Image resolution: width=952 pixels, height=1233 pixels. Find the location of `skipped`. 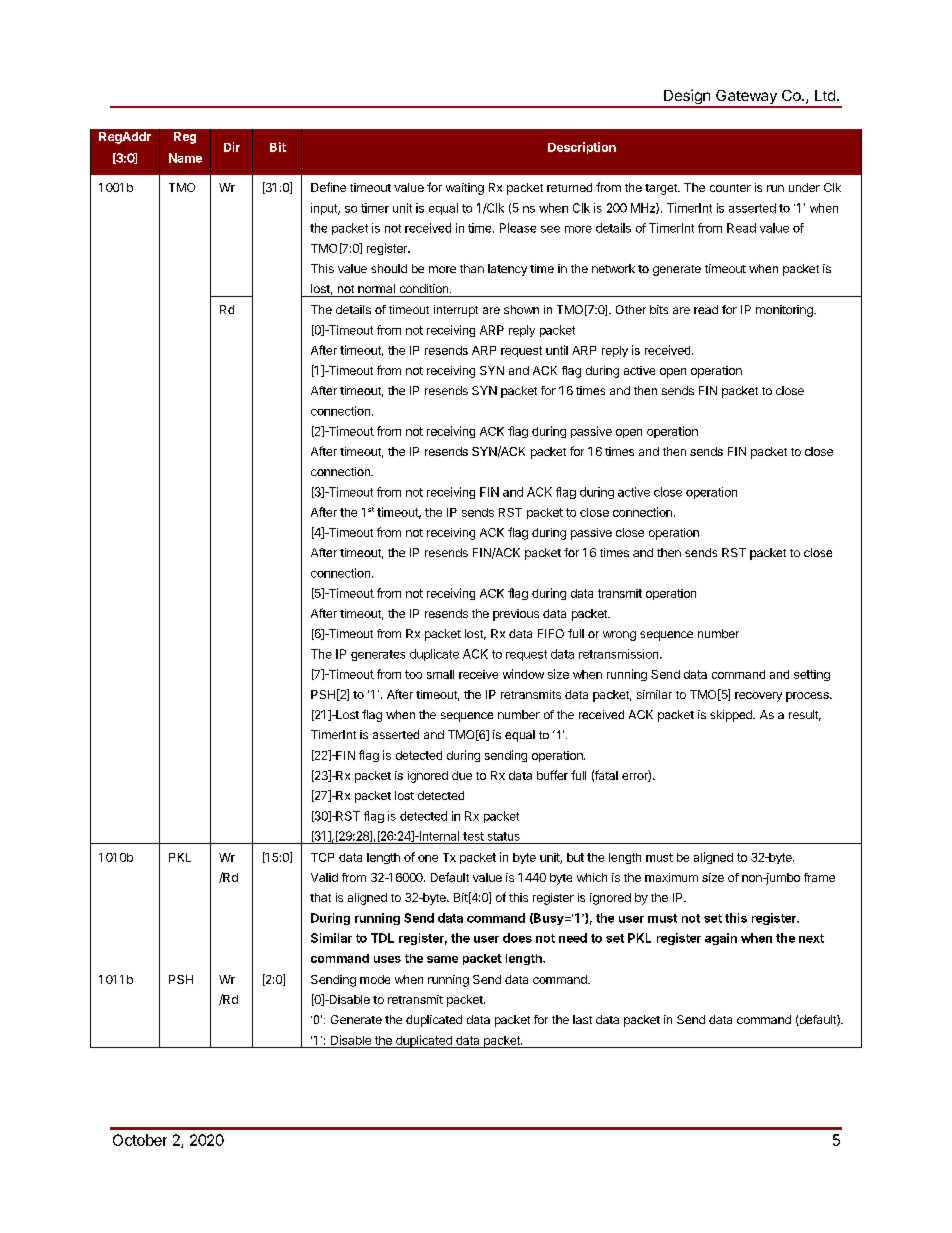

skipped is located at coordinates (732, 716).
